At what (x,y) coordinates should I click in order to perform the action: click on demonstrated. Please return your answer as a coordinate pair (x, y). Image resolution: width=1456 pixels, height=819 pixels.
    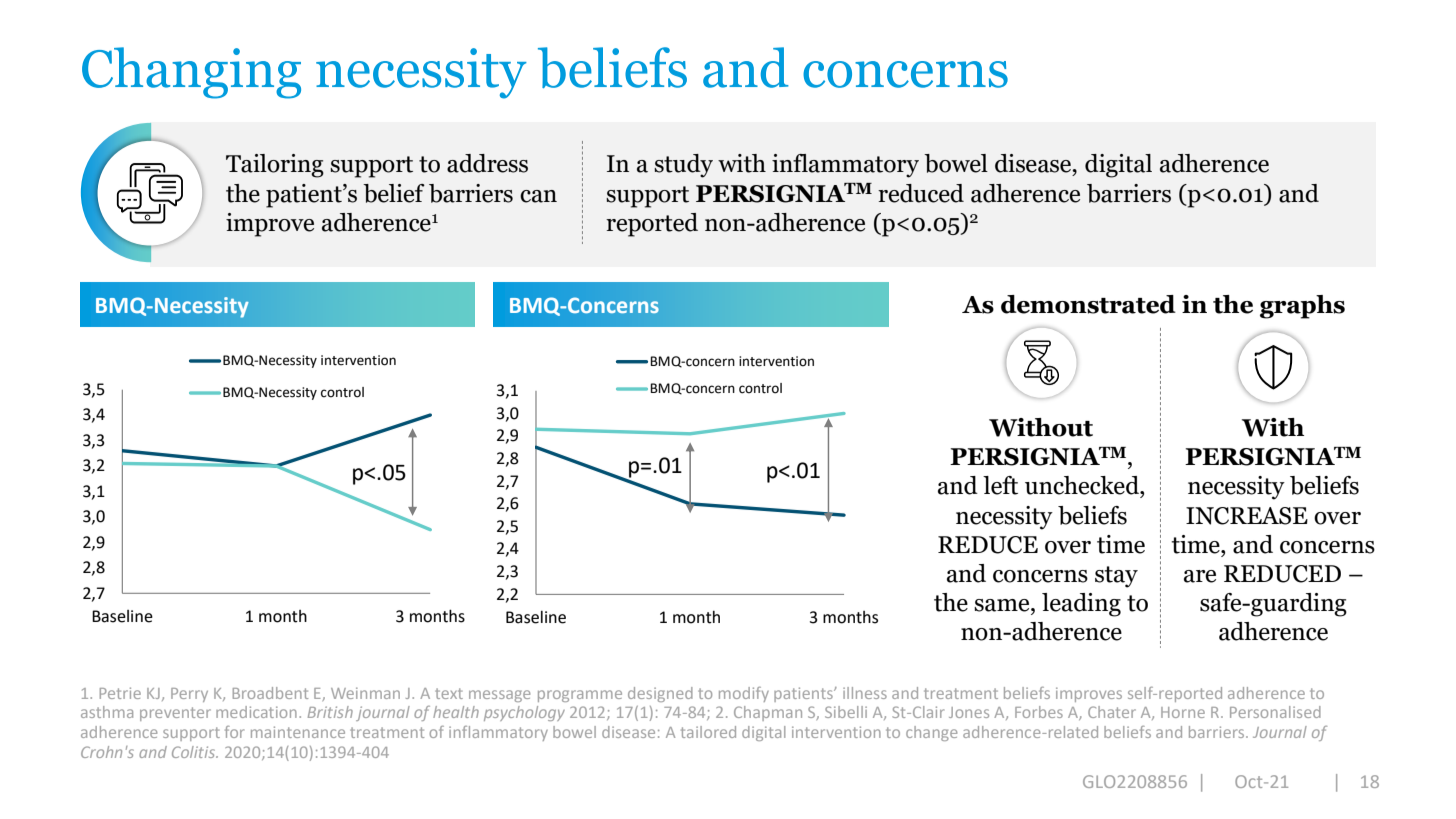
    Looking at the image, I should click on (1088, 304).
